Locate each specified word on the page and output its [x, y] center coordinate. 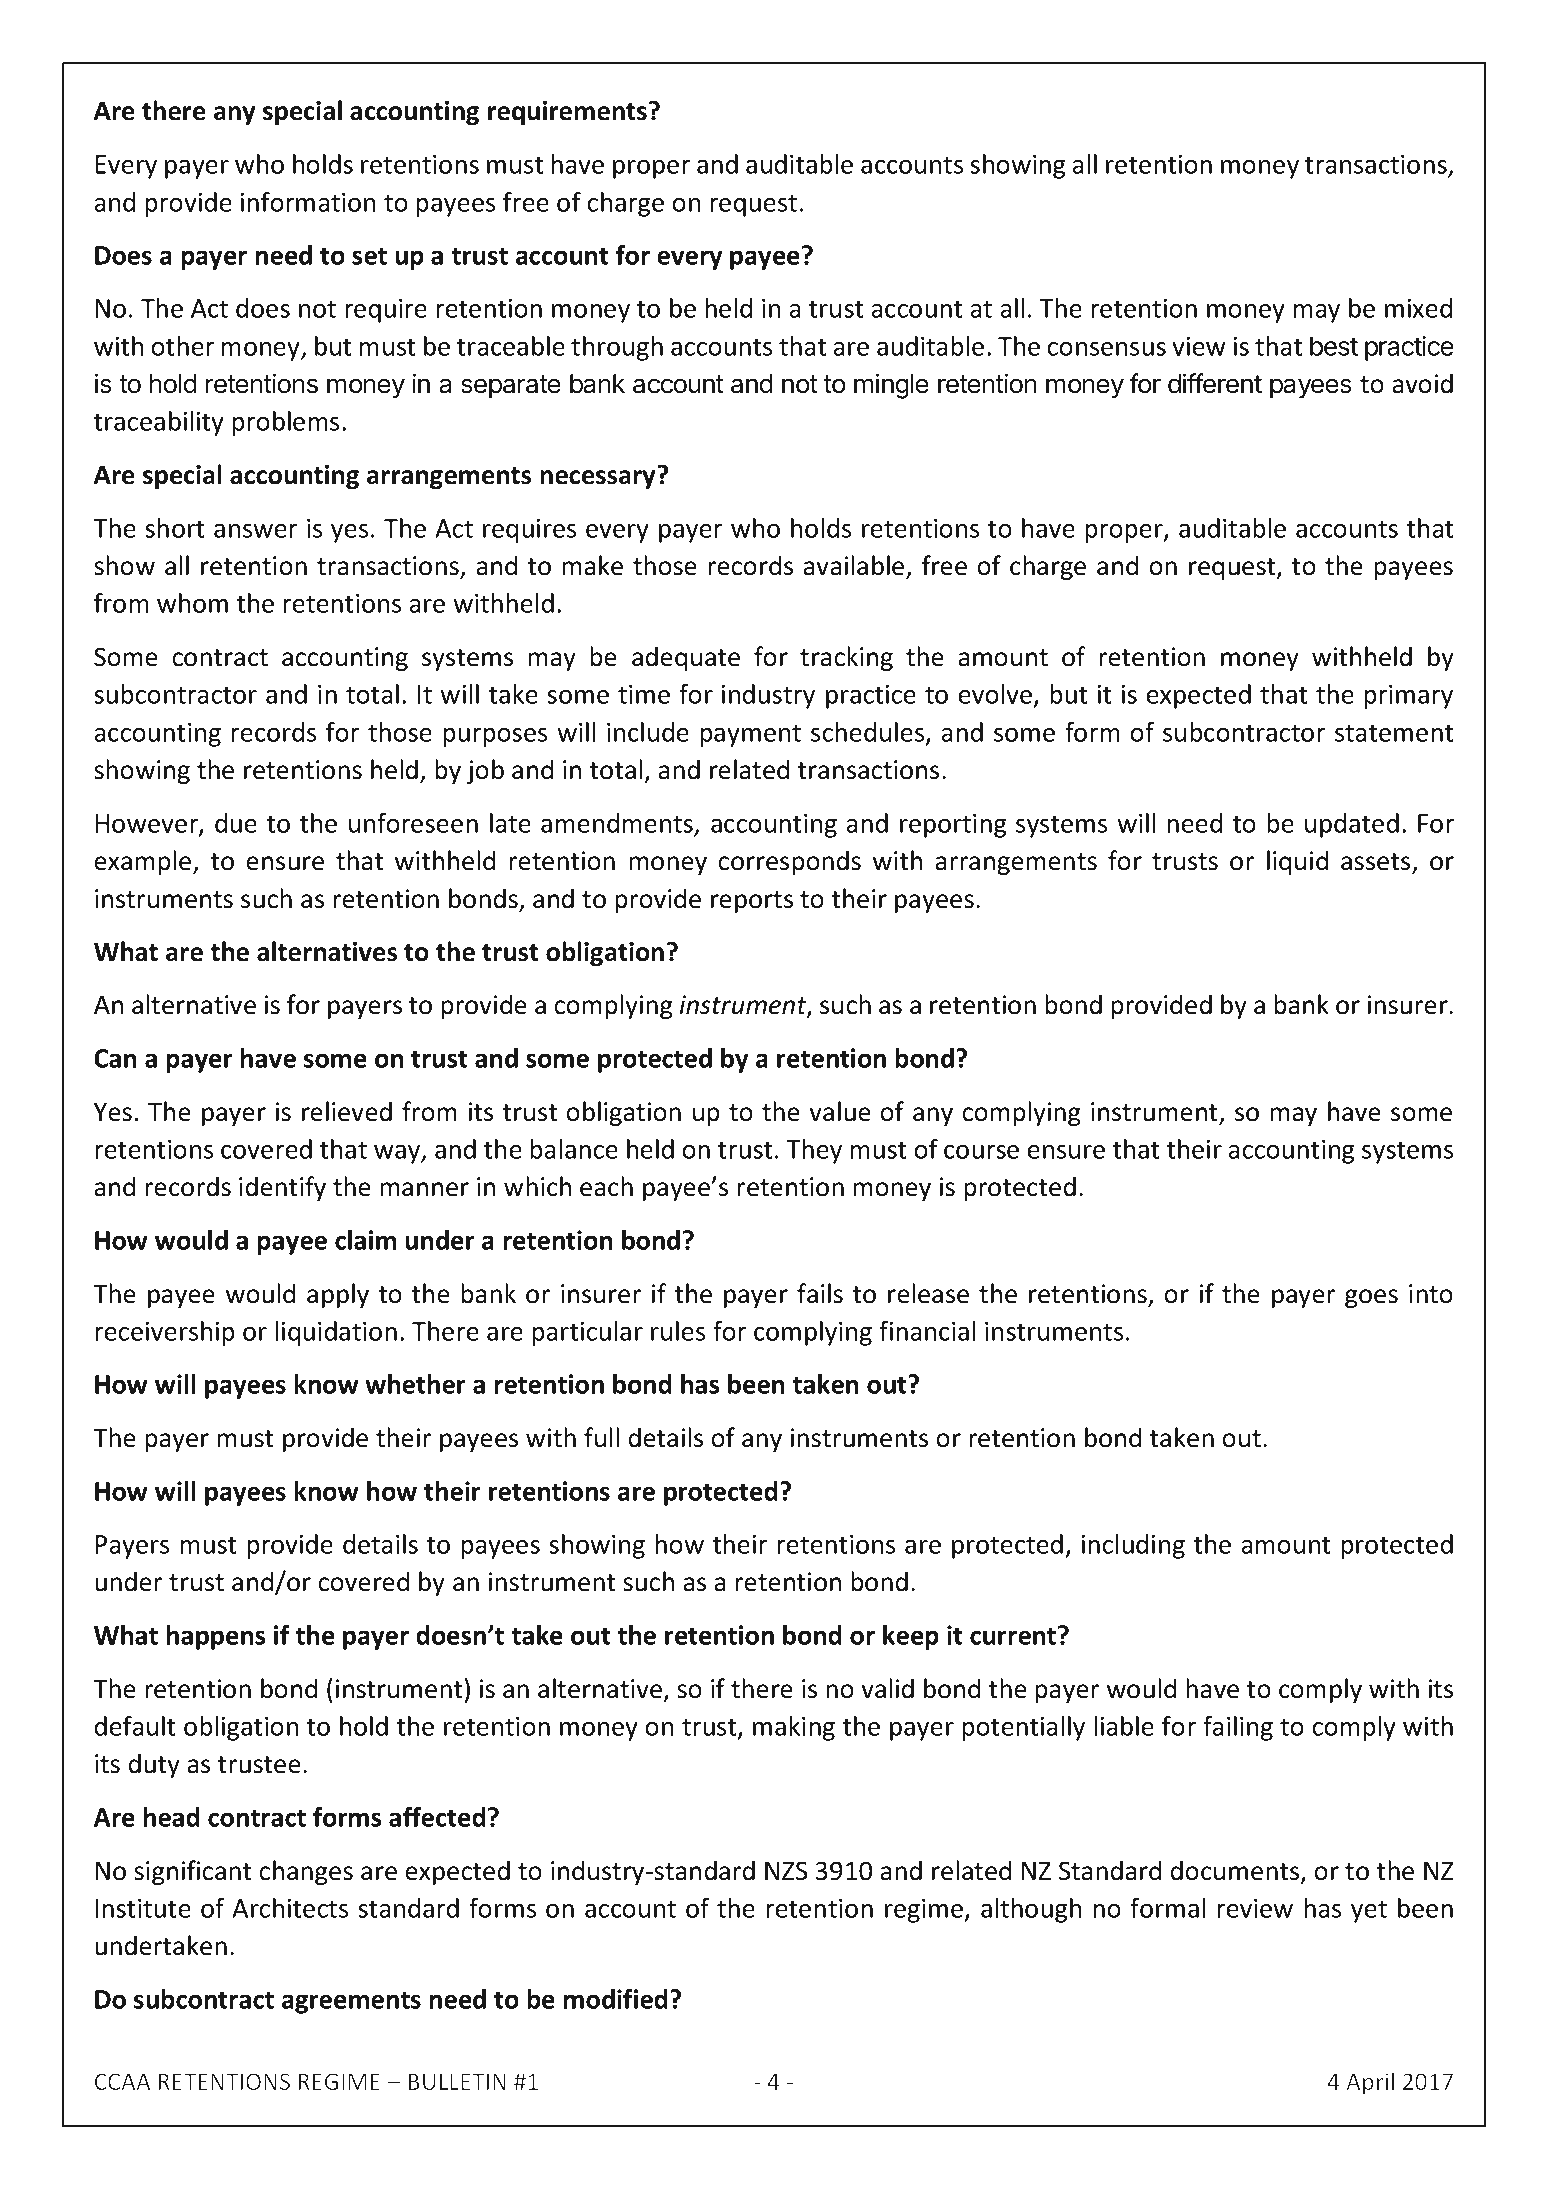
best [1334, 346]
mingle [891, 386]
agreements [351, 2002]
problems [285, 423]
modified [615, 1999]
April [1370, 2083]
